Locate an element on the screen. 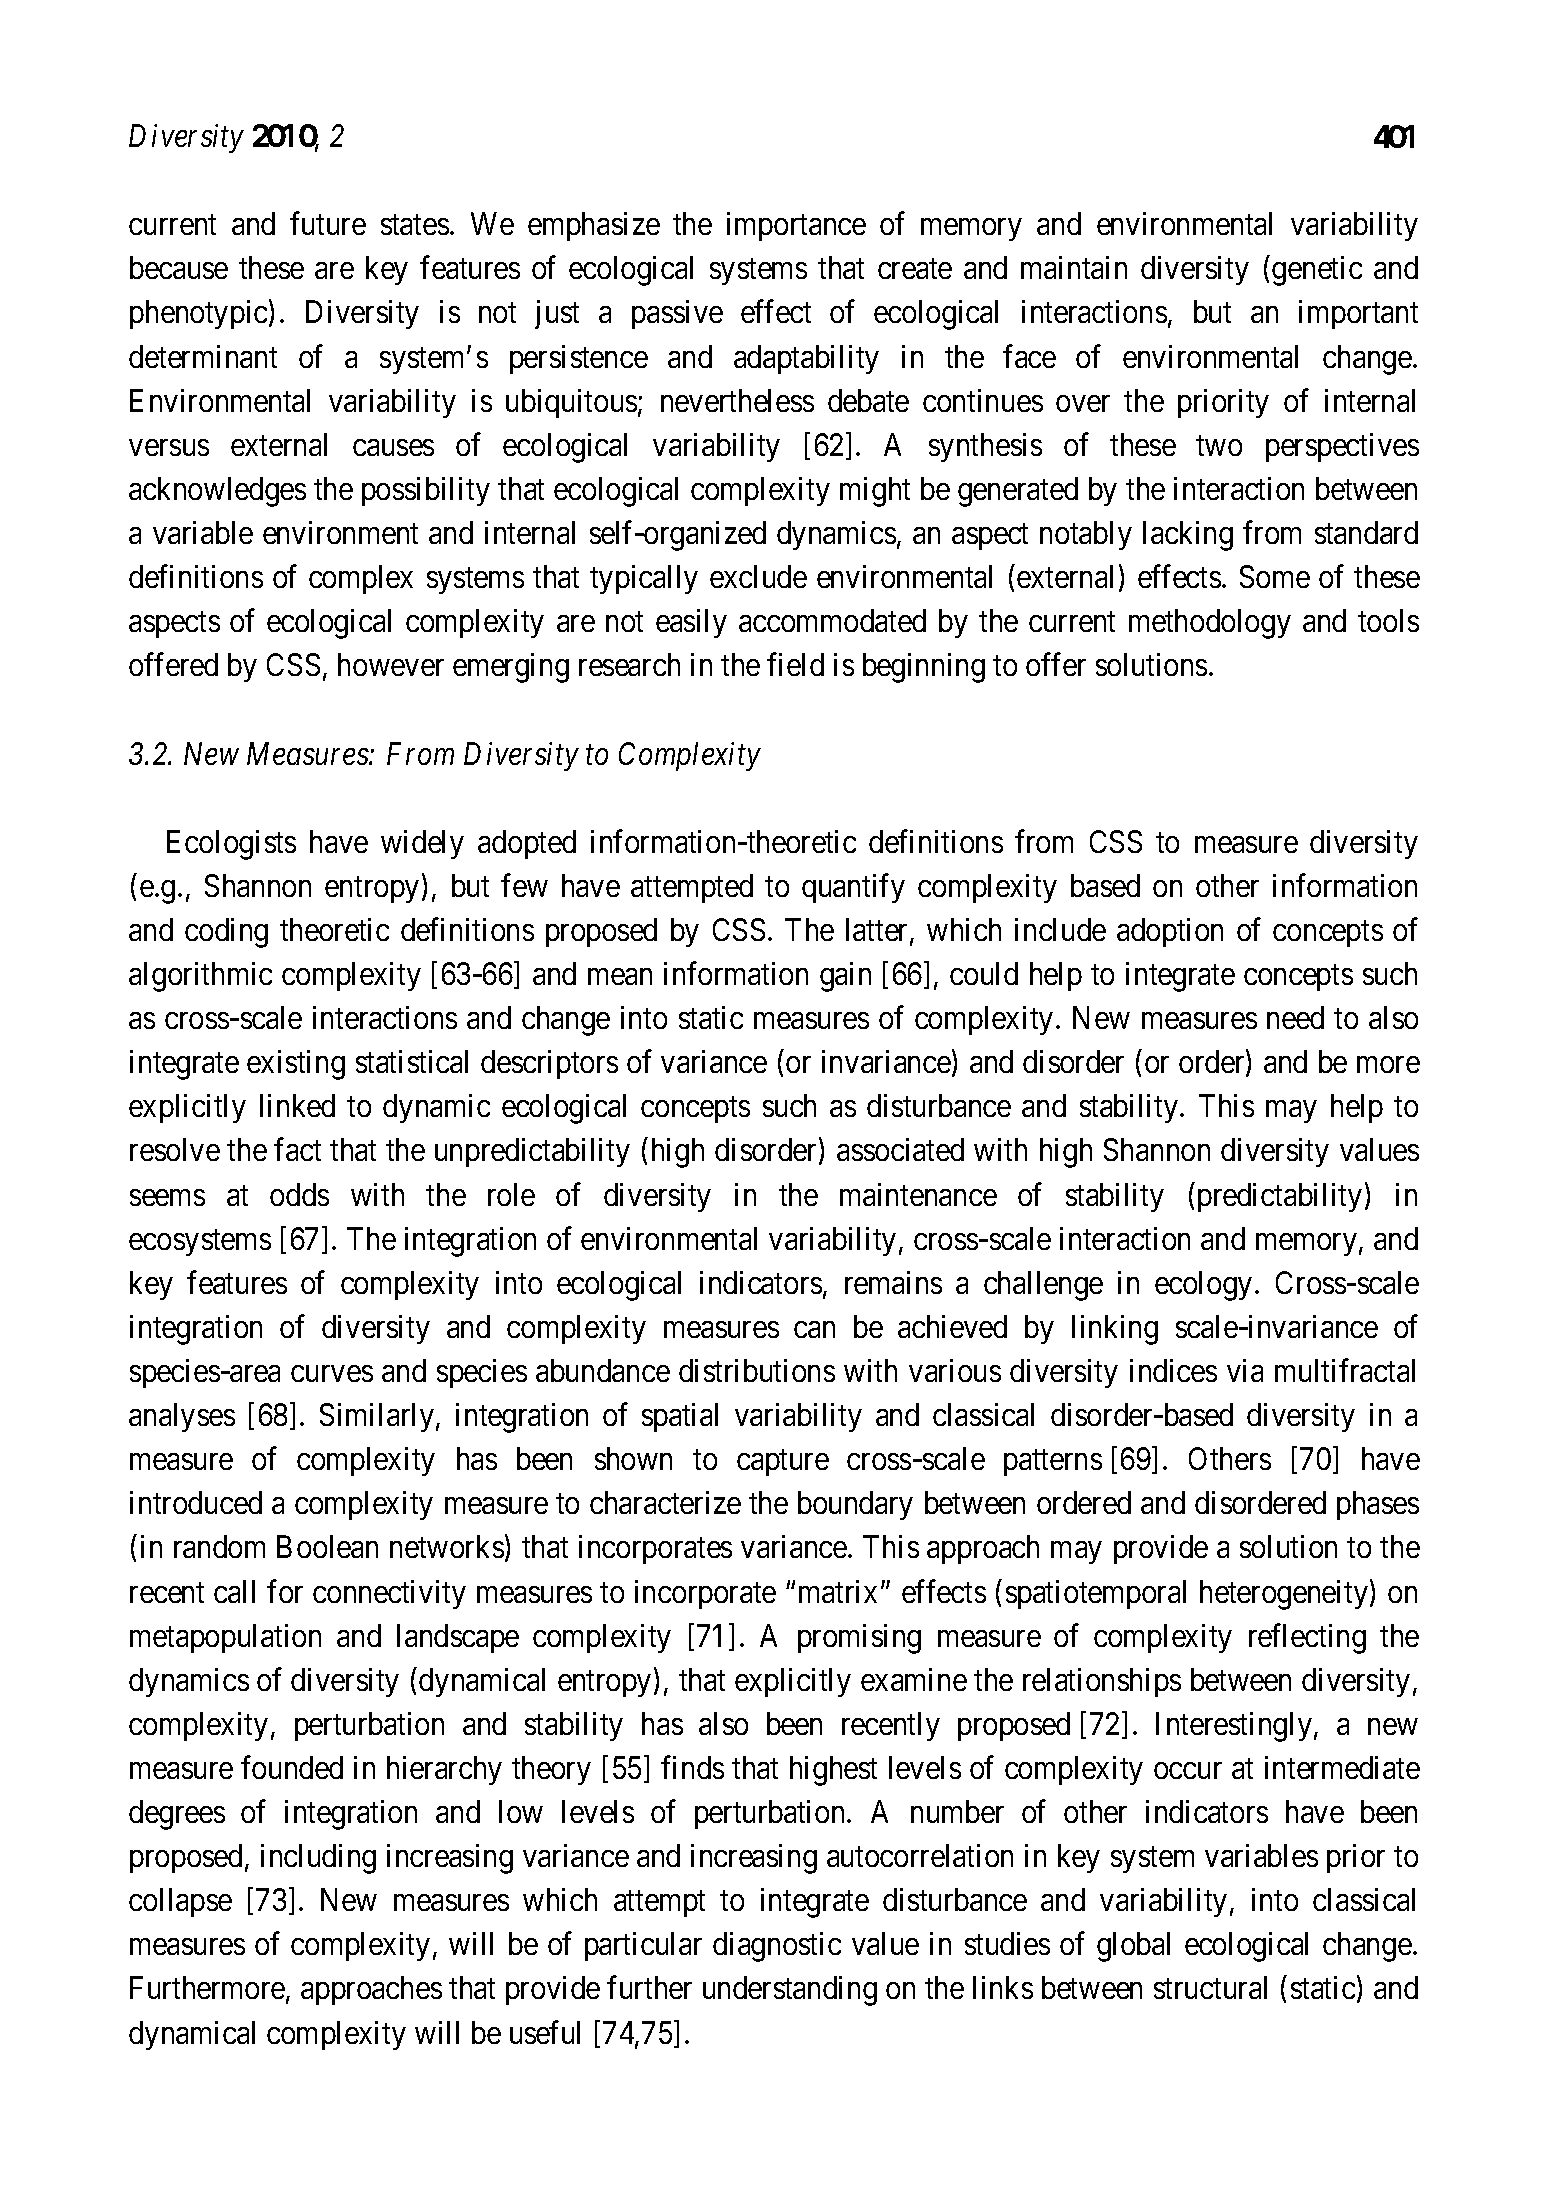 The width and height of the screenshot is (1546, 2187). adoption is located at coordinates (1170, 932).
